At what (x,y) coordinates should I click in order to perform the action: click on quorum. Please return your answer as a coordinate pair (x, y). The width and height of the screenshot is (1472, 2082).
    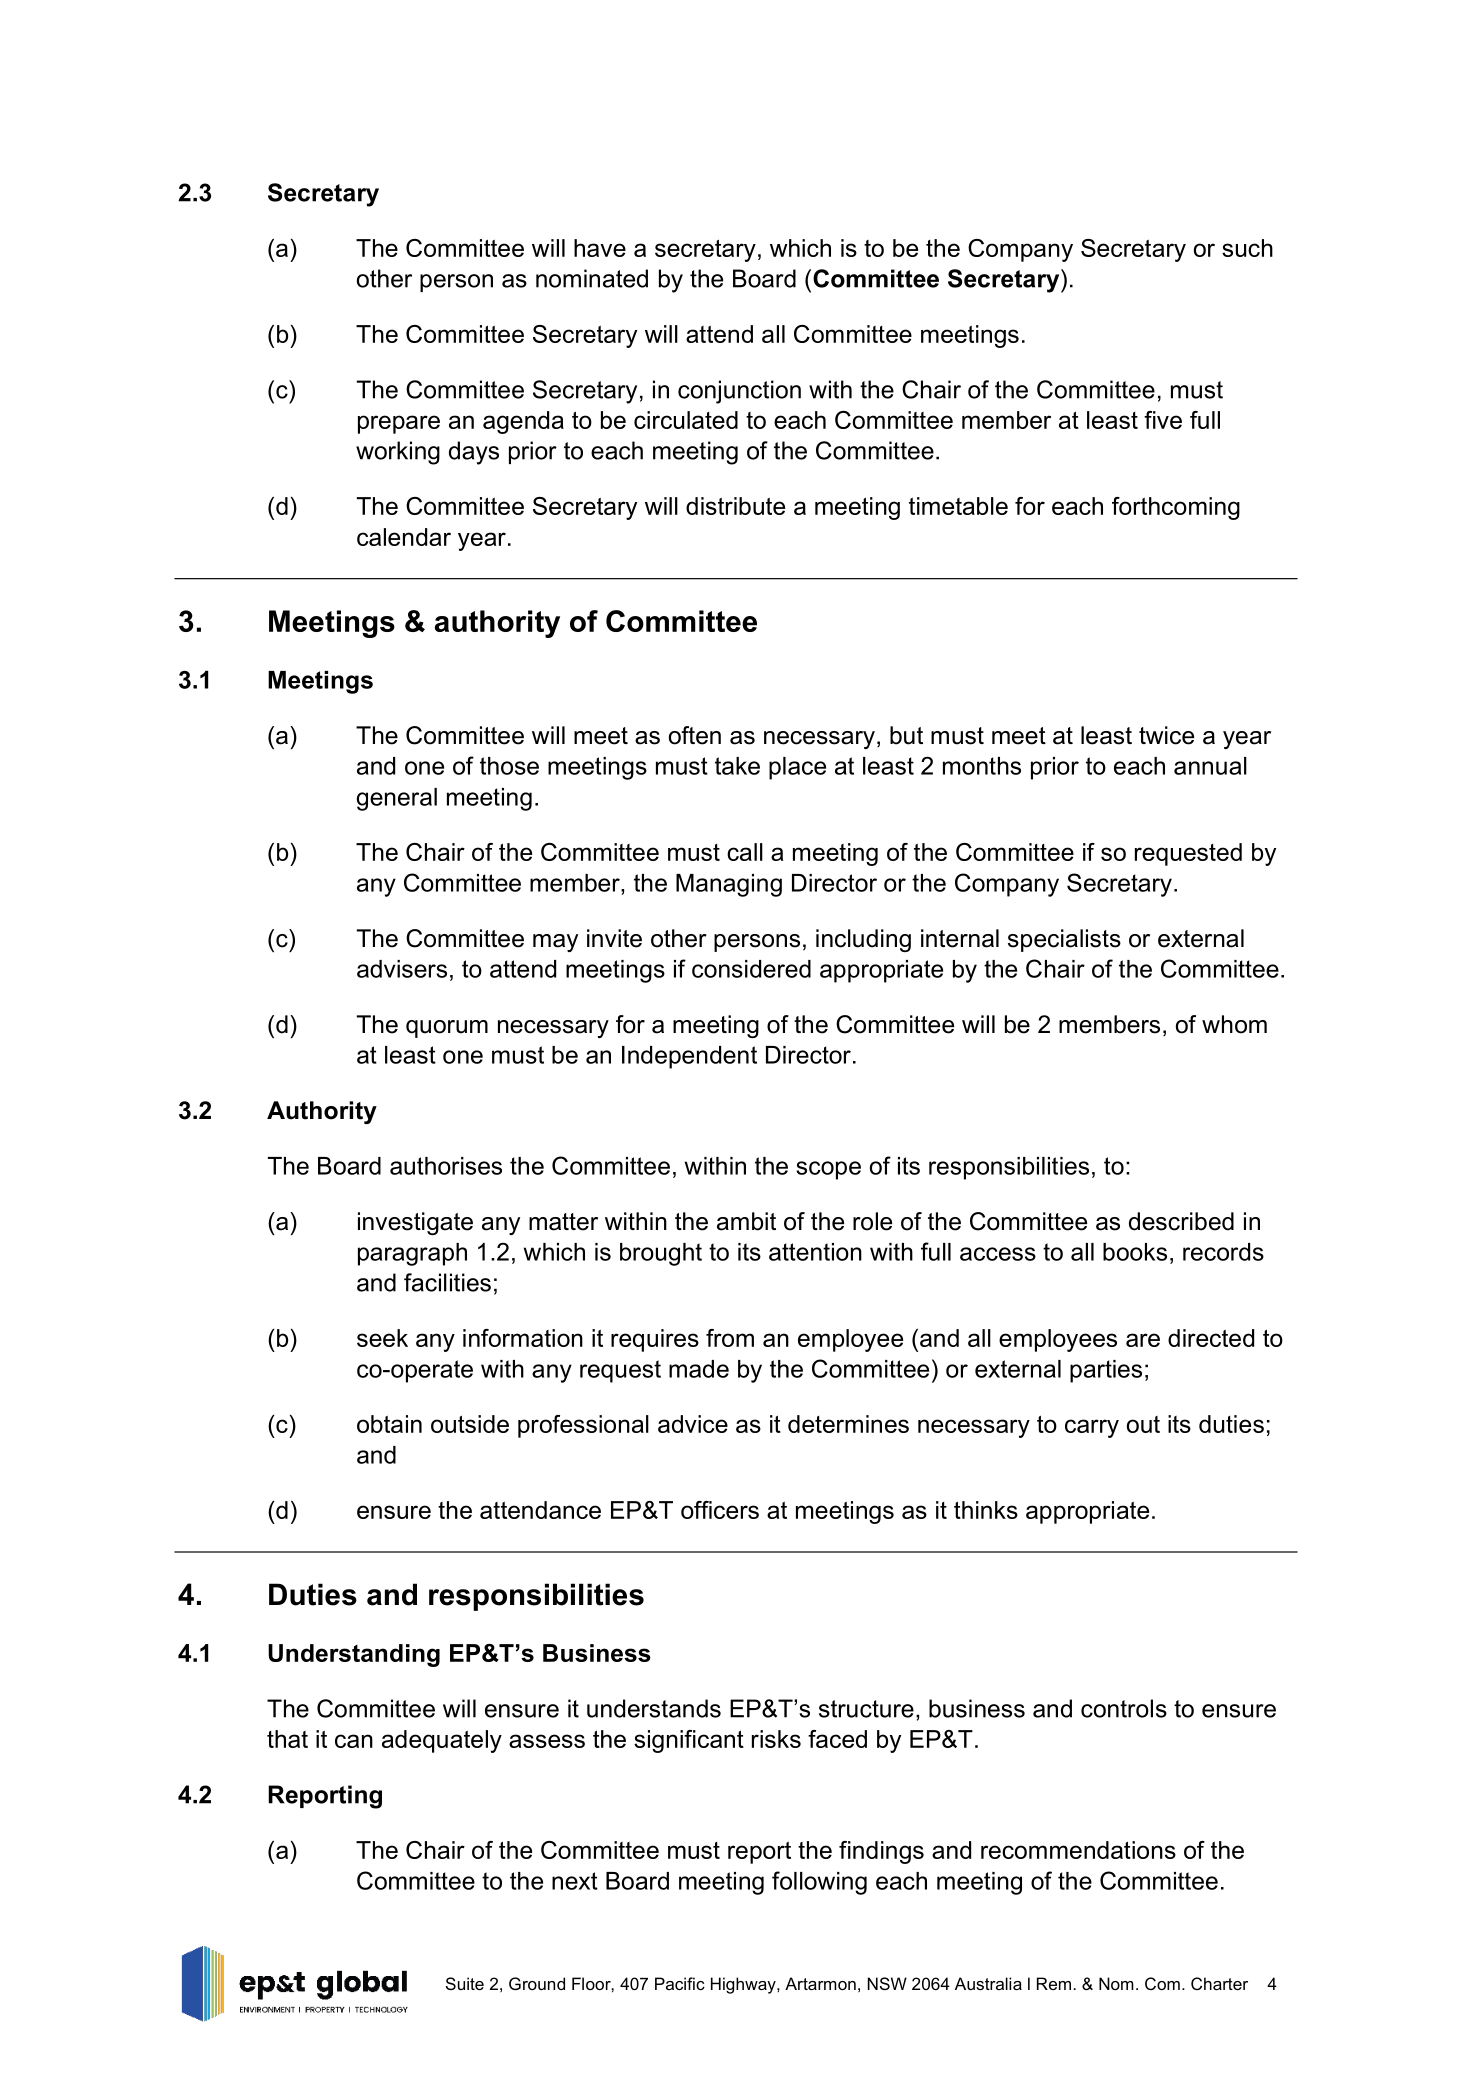
    Looking at the image, I should click on (447, 1029).
